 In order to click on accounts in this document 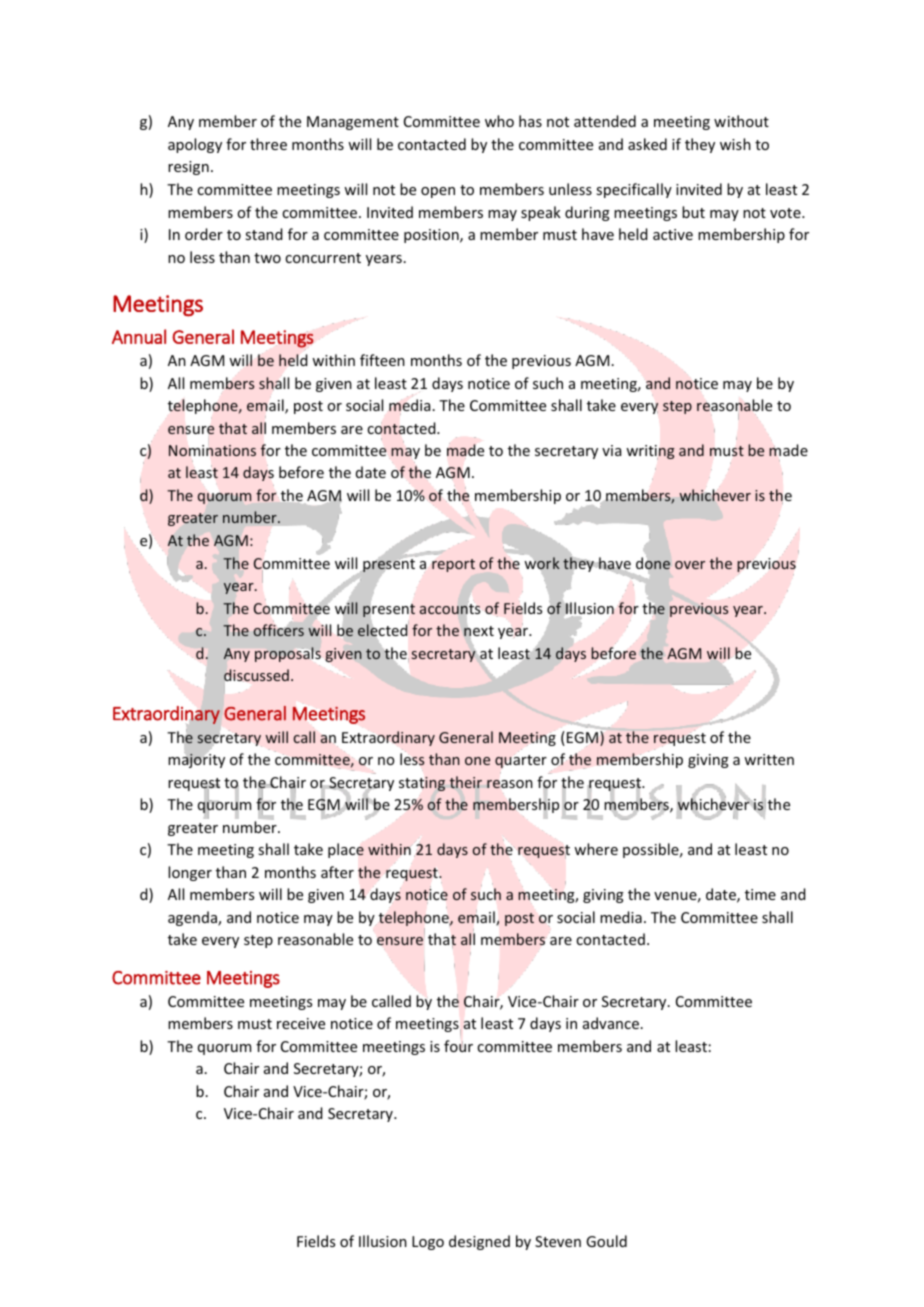, I will do `click(450, 609)`.
